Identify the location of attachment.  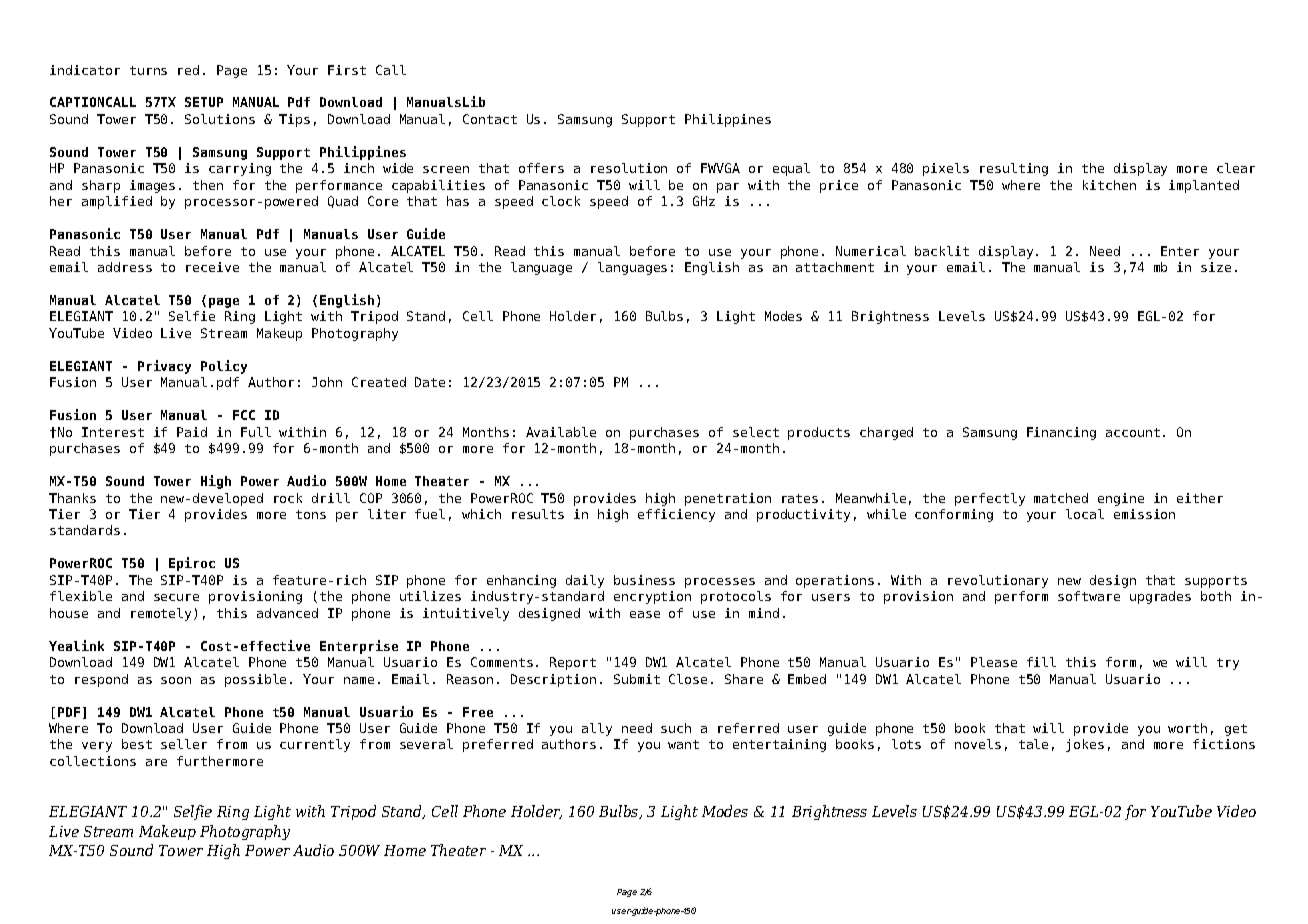
(835, 267).
